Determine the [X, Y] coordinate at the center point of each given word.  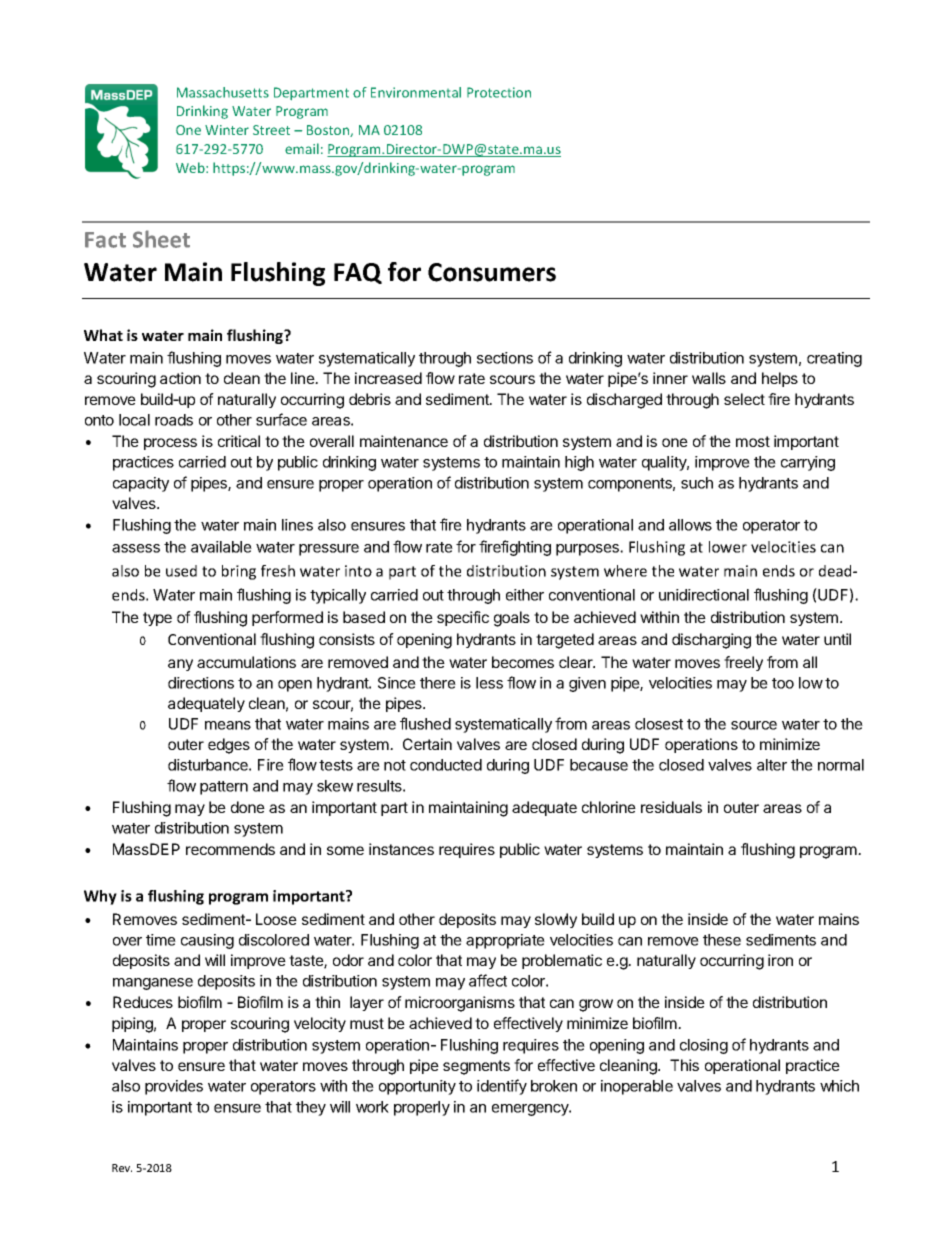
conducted [446, 765]
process [170, 444]
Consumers [492, 272]
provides [174, 1087]
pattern [224, 788]
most [753, 441]
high [579, 463]
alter [772, 765]
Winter [227, 130]
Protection [499, 92]
